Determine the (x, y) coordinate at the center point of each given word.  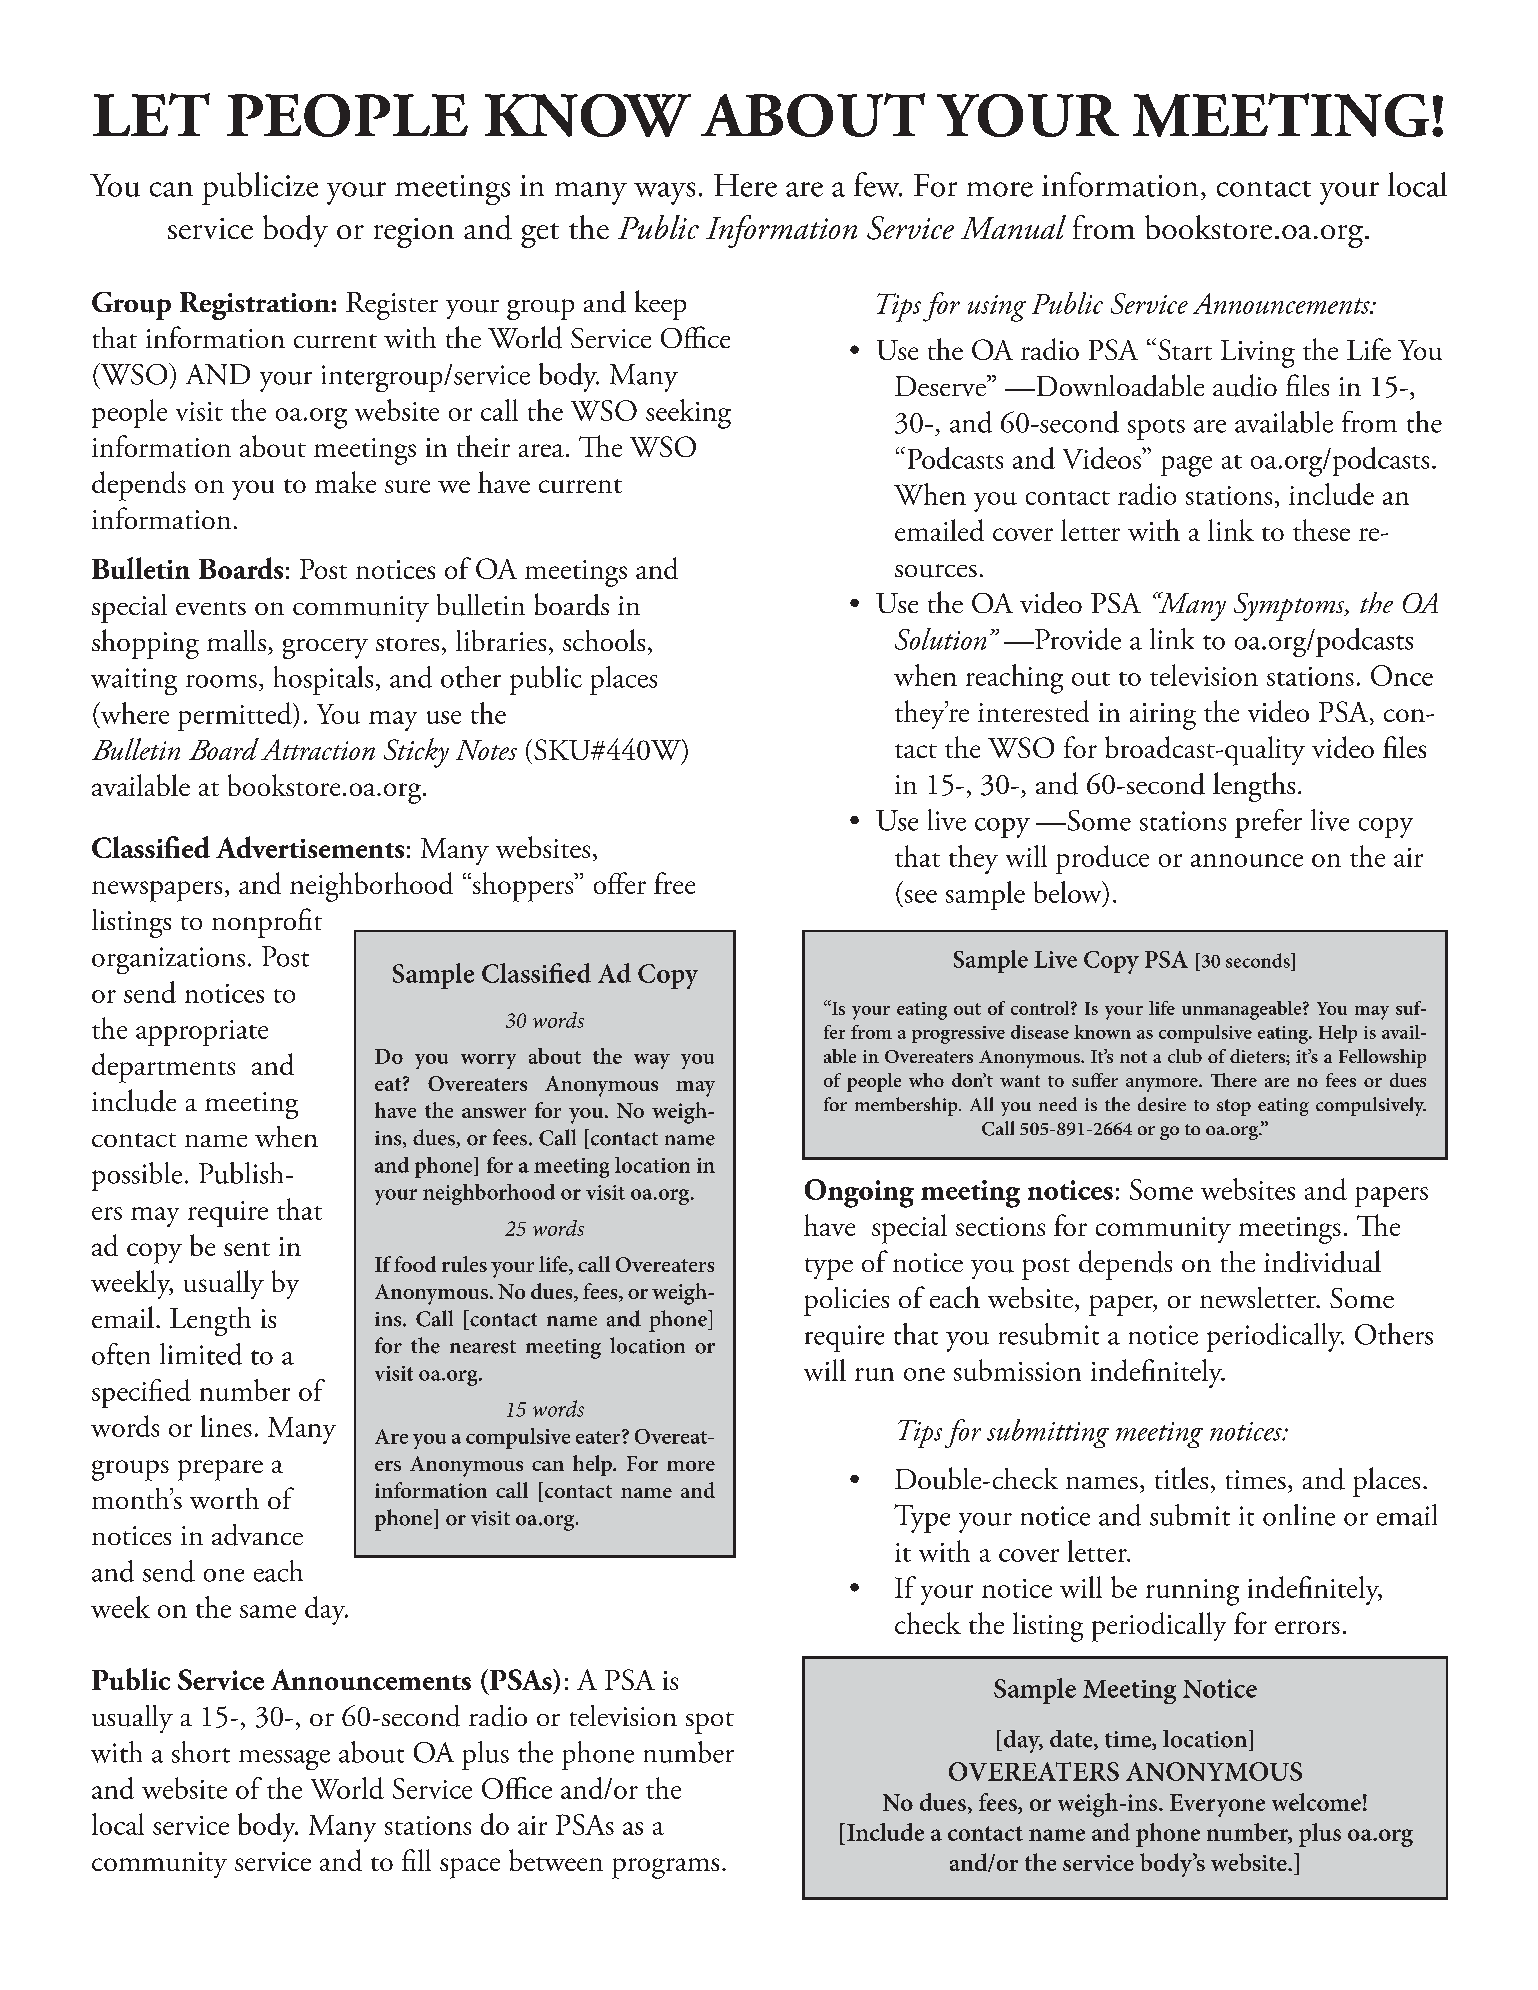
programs (665, 1868)
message (284, 1760)
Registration (256, 306)
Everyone (1217, 1805)
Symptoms (1290, 607)
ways (664, 193)
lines (226, 1426)
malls (236, 640)
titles (1181, 1478)
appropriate (202, 1033)
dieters (1258, 1056)
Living (1258, 354)
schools (604, 640)
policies (846, 1301)
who (926, 1080)
